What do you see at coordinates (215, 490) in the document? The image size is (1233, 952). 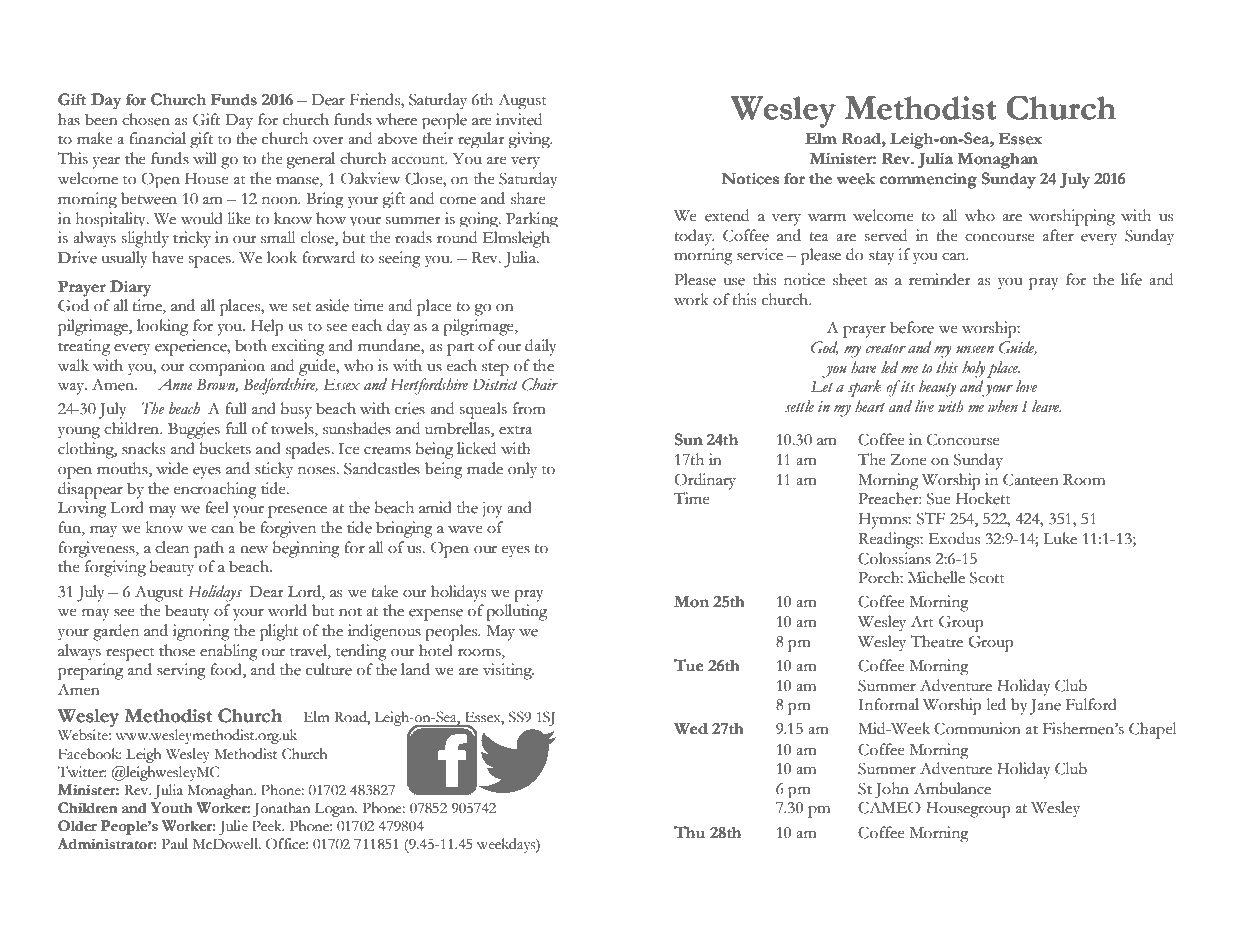 I see `encroaching` at bounding box center [215, 490].
